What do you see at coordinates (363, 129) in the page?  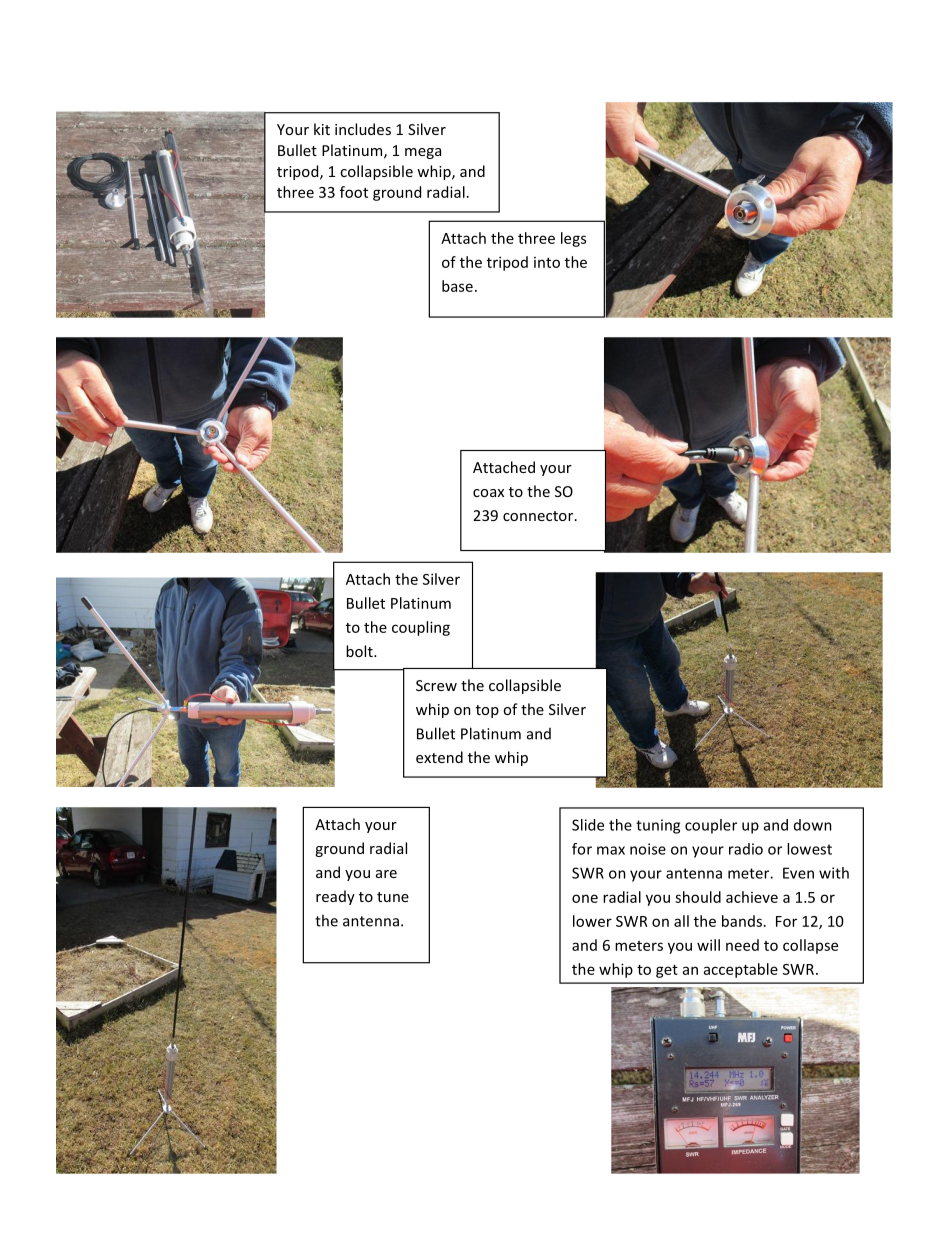 I see `includes` at bounding box center [363, 129].
